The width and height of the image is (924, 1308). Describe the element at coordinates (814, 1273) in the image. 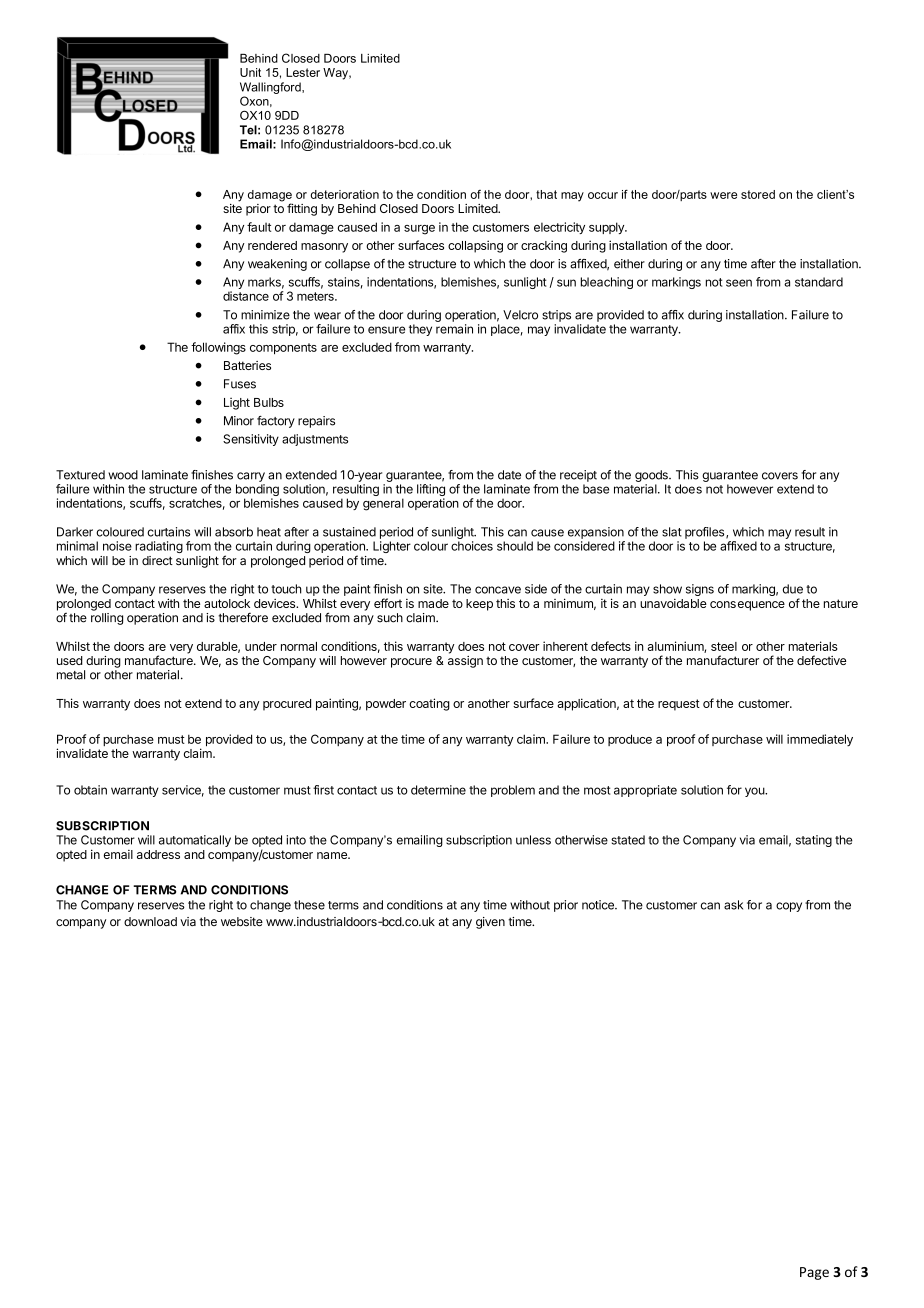

I see `Page` at that location.
